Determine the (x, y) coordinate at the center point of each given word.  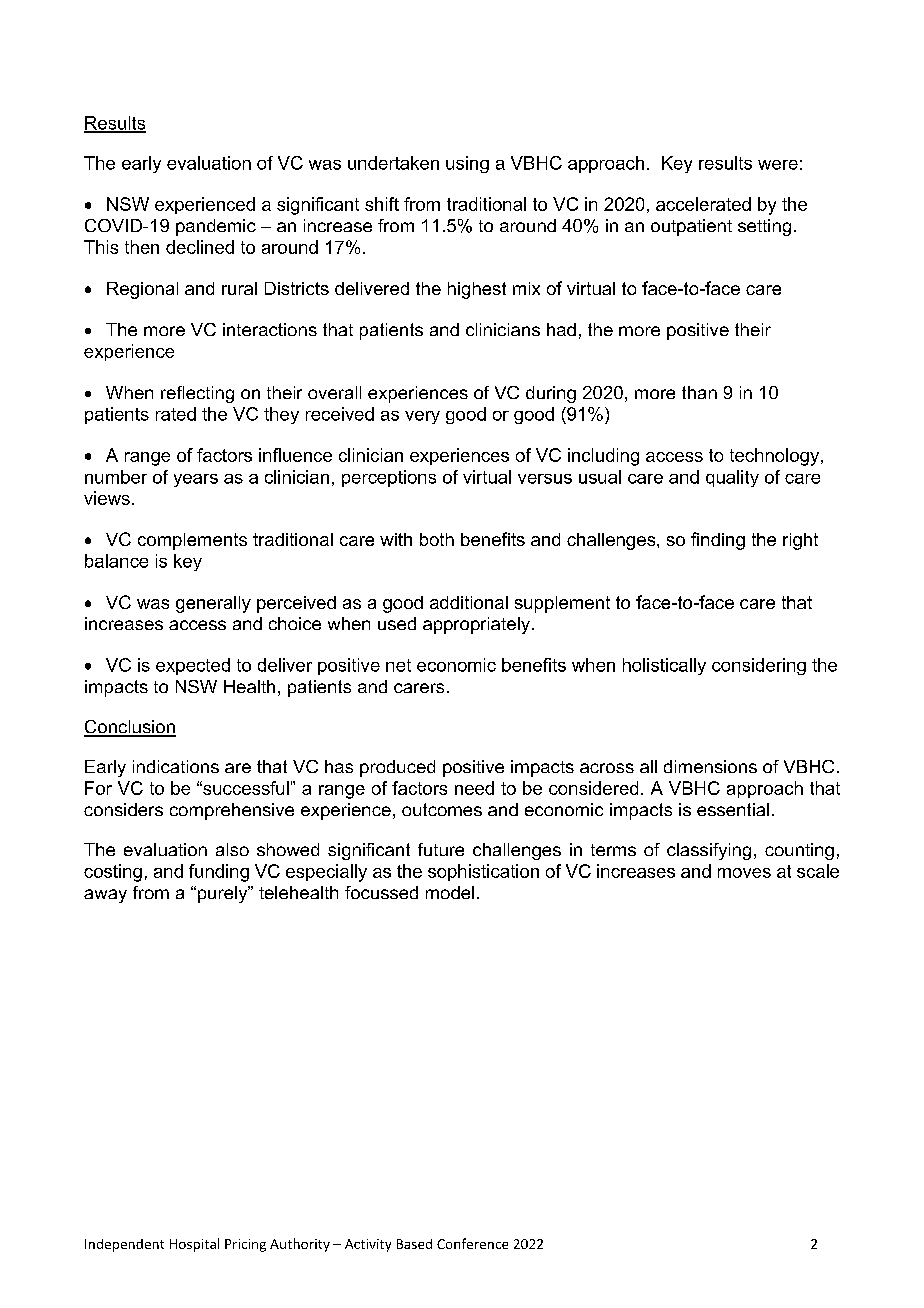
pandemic (216, 227)
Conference (472, 1243)
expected (193, 666)
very (422, 417)
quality (732, 478)
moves (744, 873)
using (467, 164)
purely (222, 894)
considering (759, 666)
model (450, 892)
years (196, 480)
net (398, 665)
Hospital (194, 1245)
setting (764, 227)
